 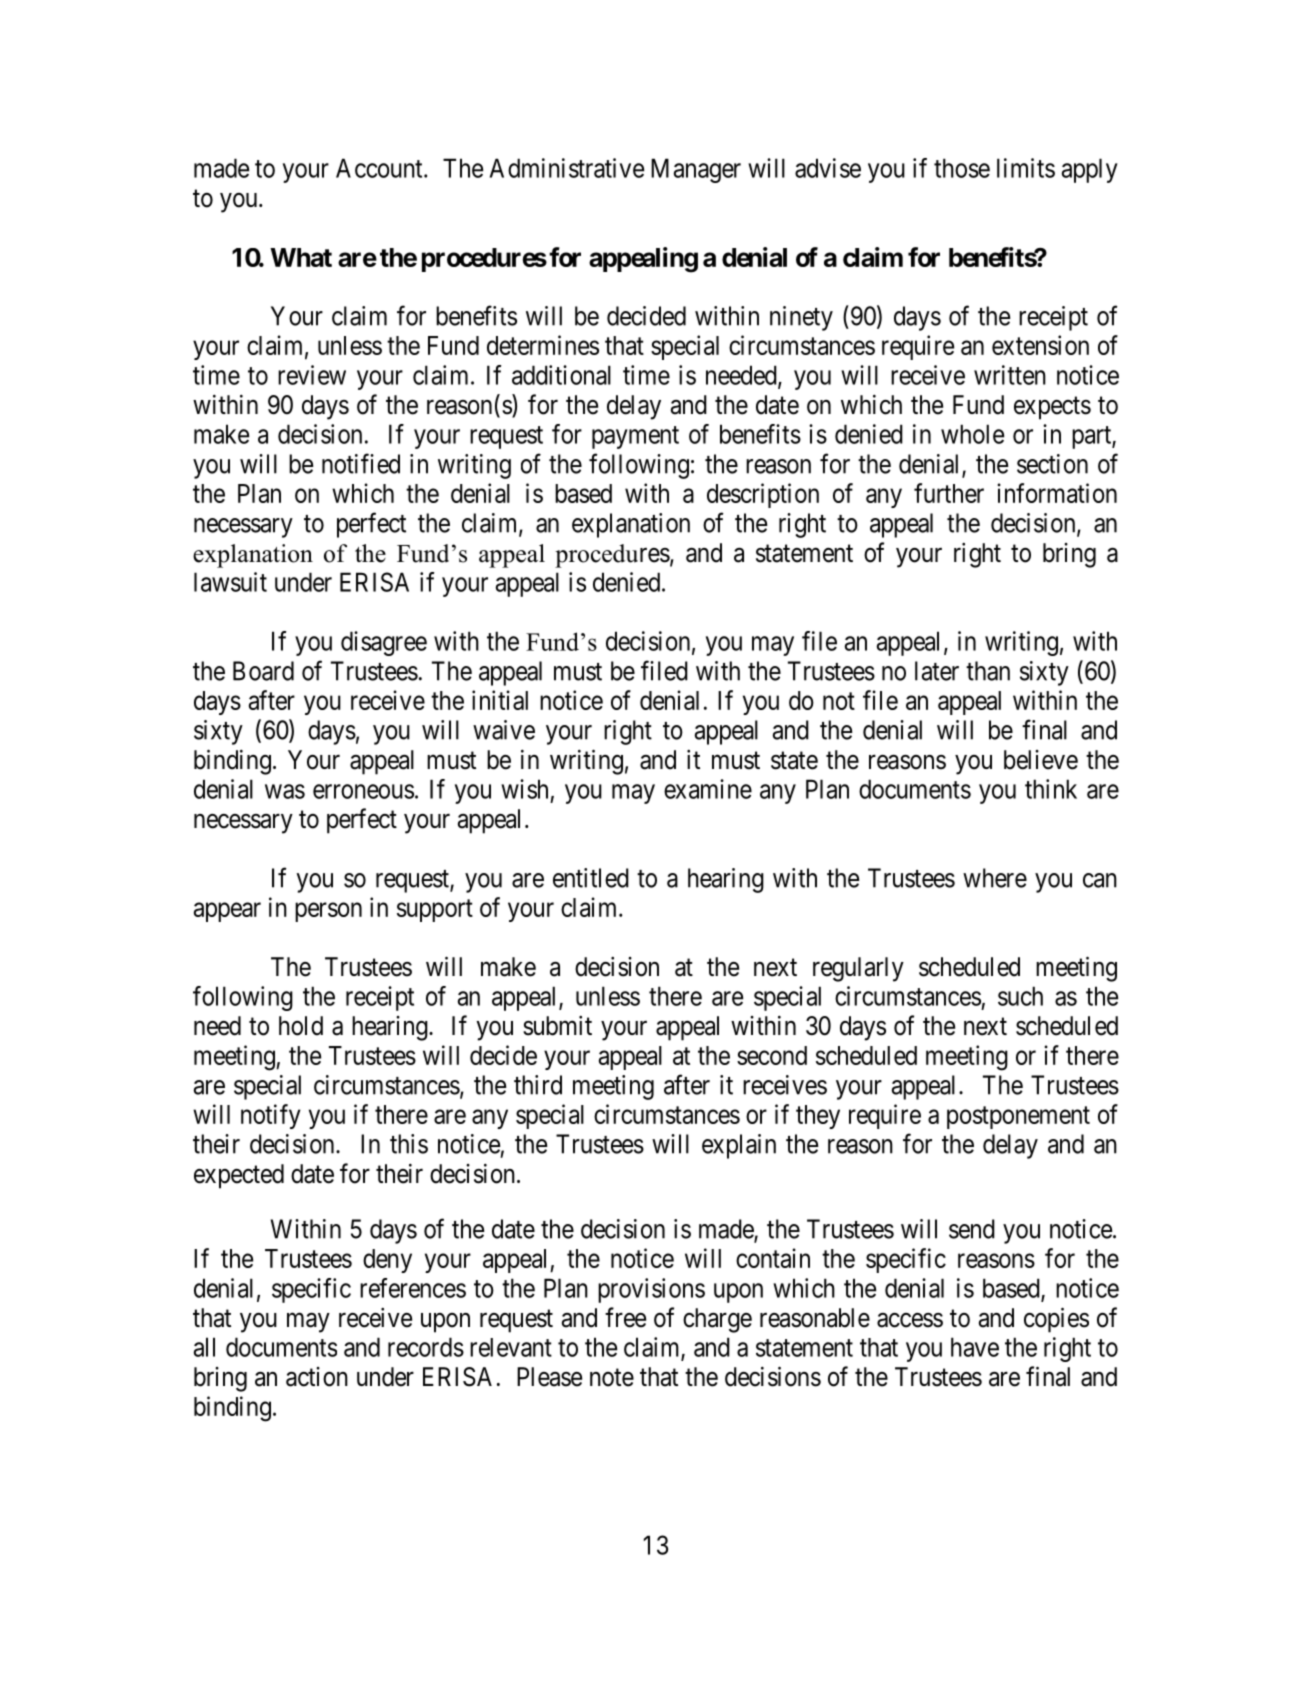 What do you see at coordinates (363, 791) in the image?
I see `erroneous` at bounding box center [363, 791].
